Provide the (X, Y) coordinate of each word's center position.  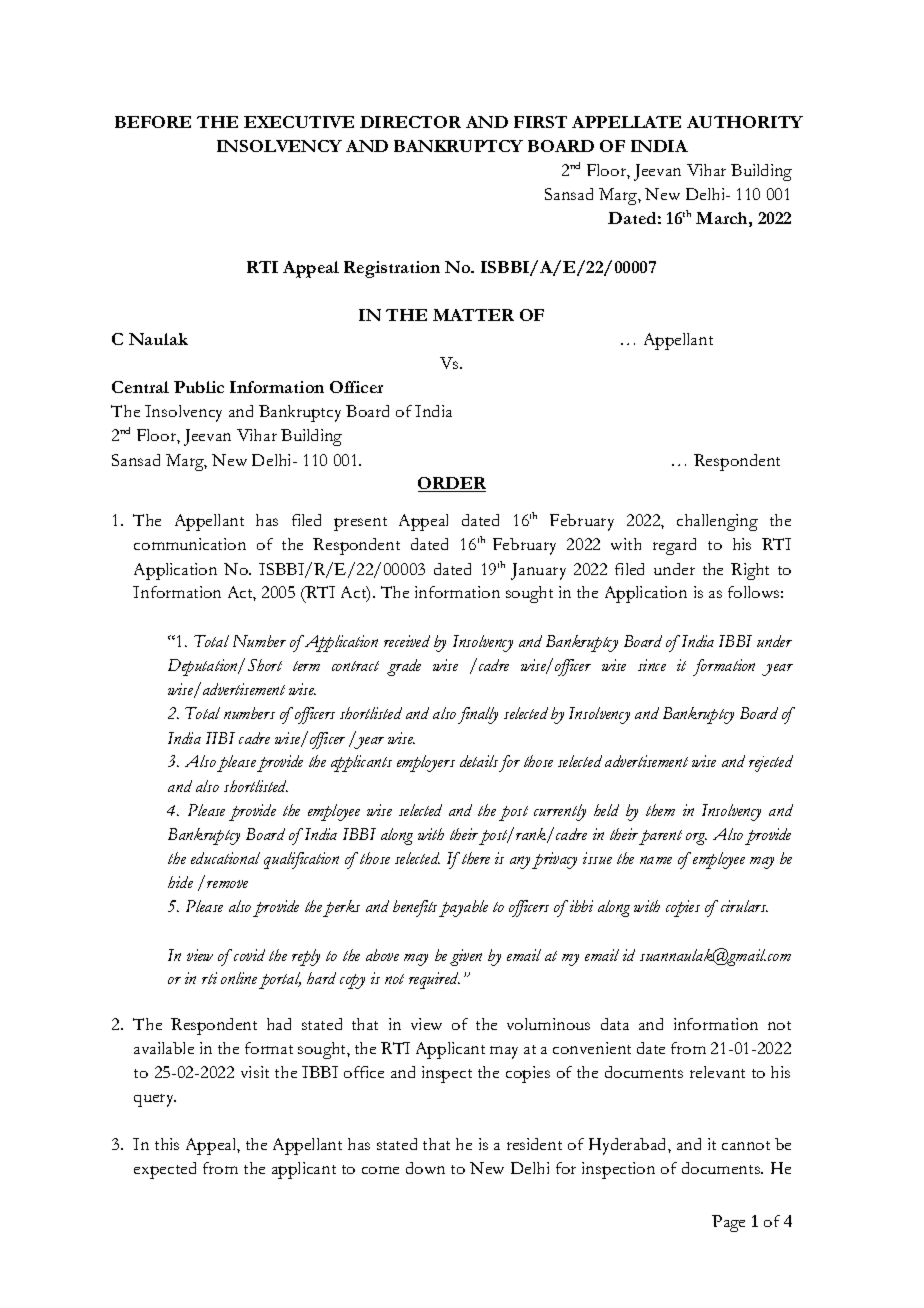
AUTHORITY (745, 122)
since (652, 665)
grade (404, 667)
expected (165, 1170)
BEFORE (153, 122)
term (306, 666)
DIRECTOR (410, 122)
